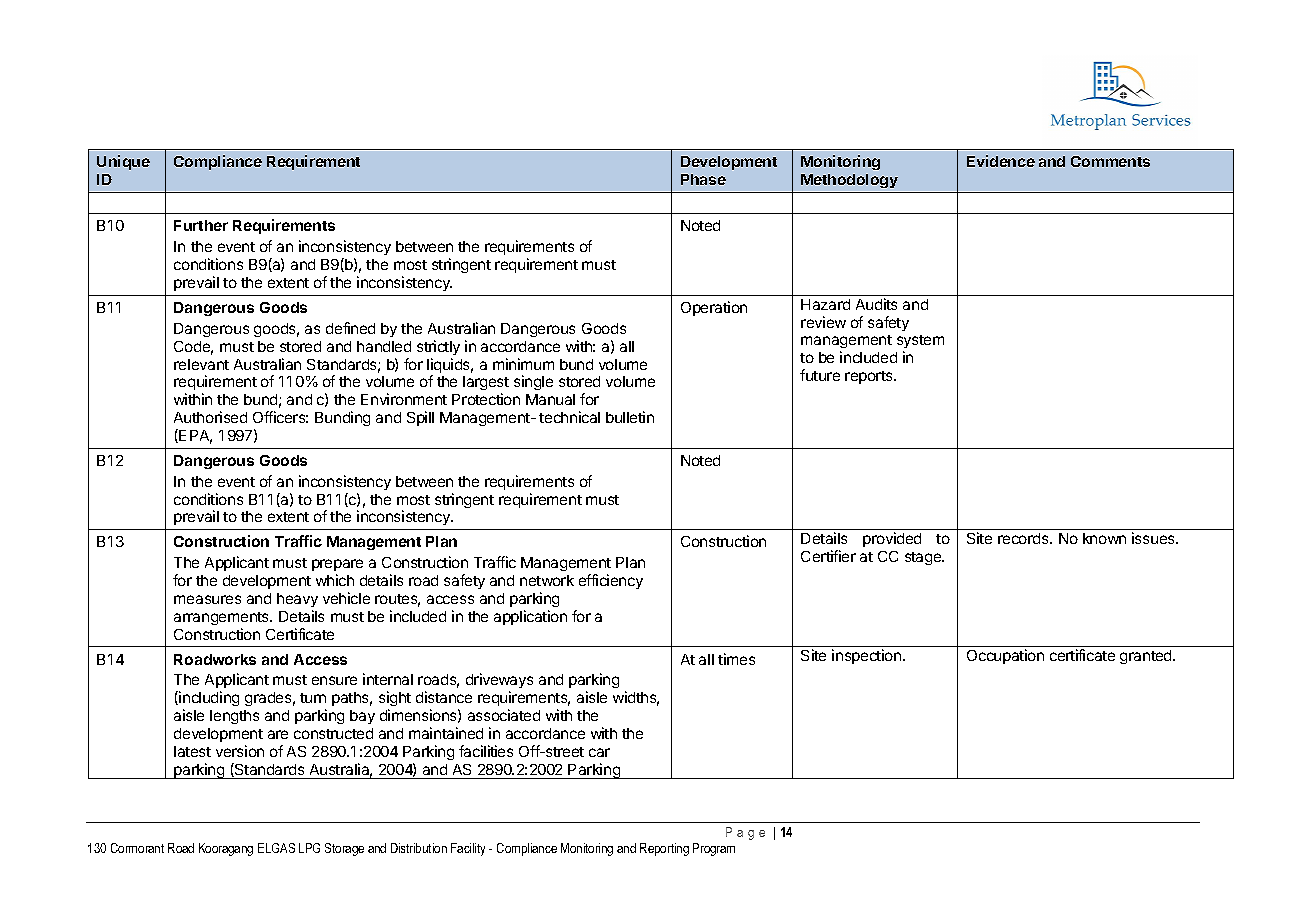 The image size is (1307, 924). Describe the element at coordinates (703, 179) in the image. I see `Phase` at that location.
